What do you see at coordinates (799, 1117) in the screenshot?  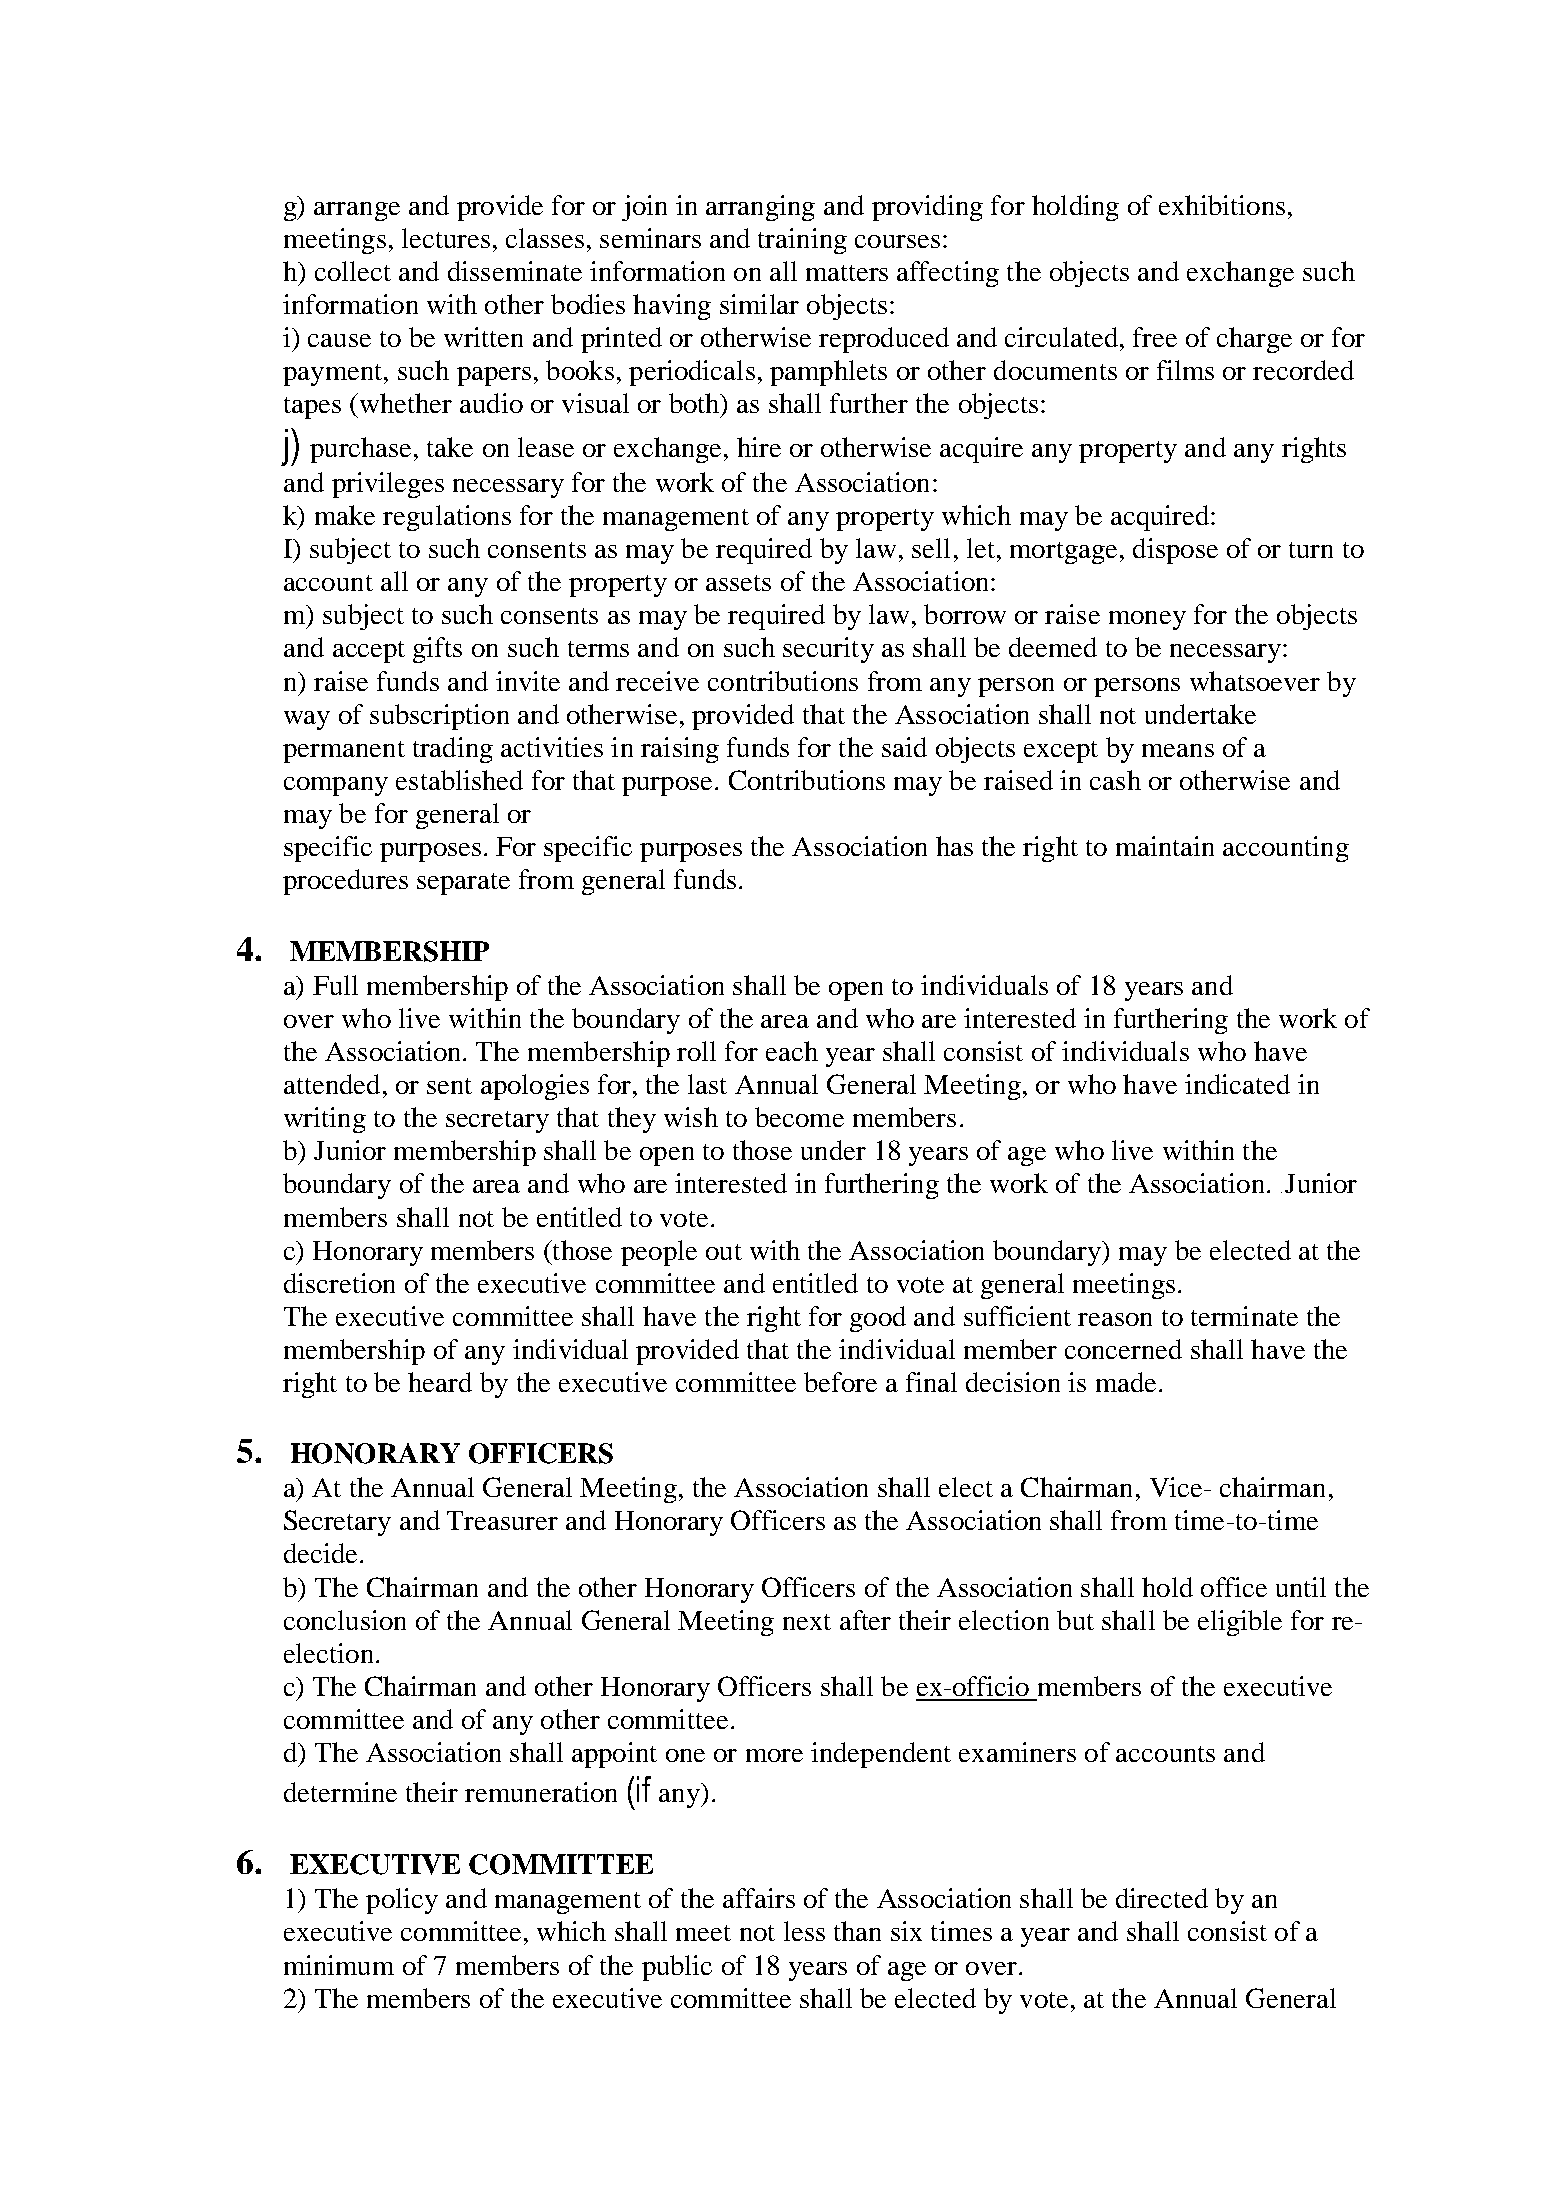 I see `become` at bounding box center [799, 1117].
